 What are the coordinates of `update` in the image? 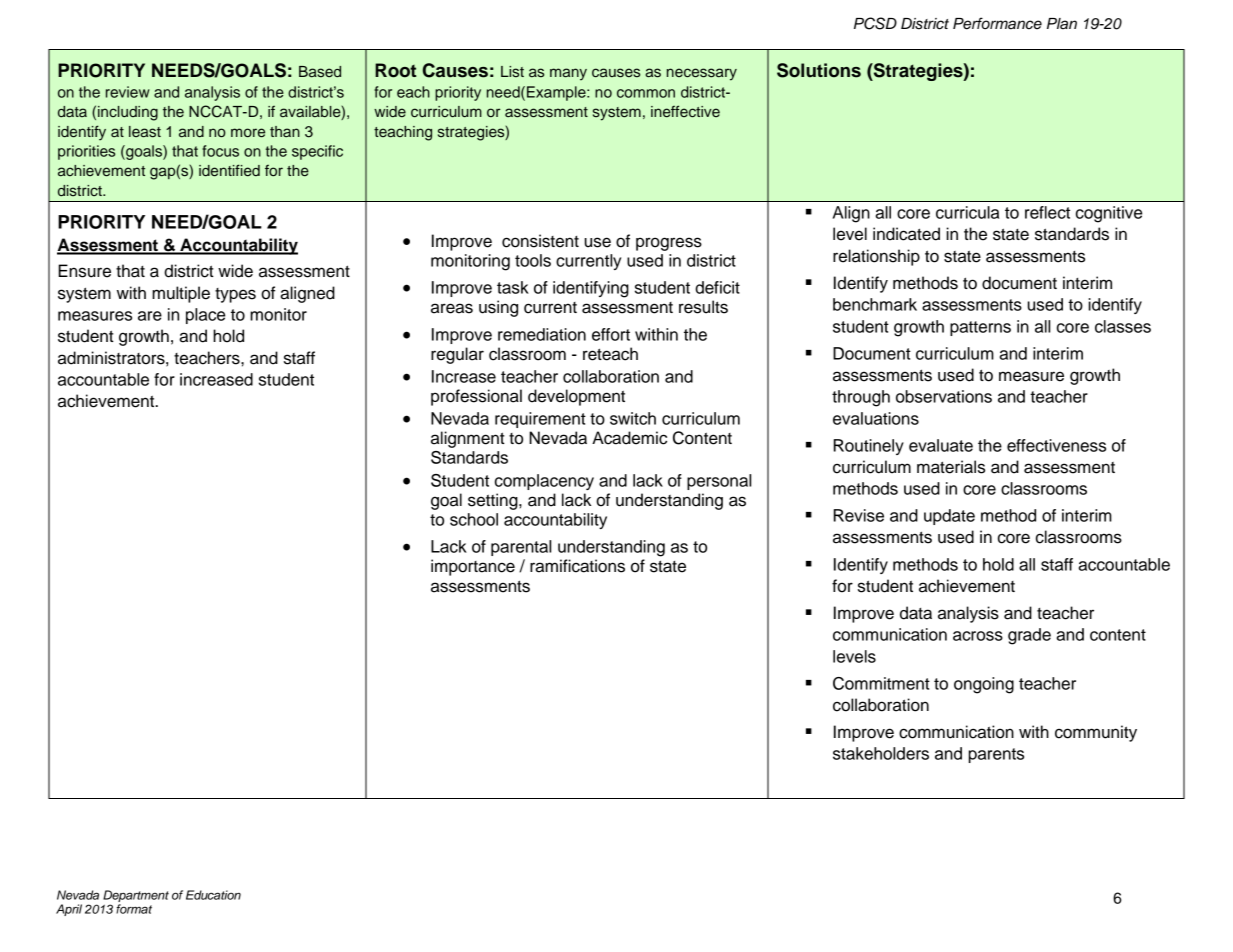 It's located at (949, 517).
